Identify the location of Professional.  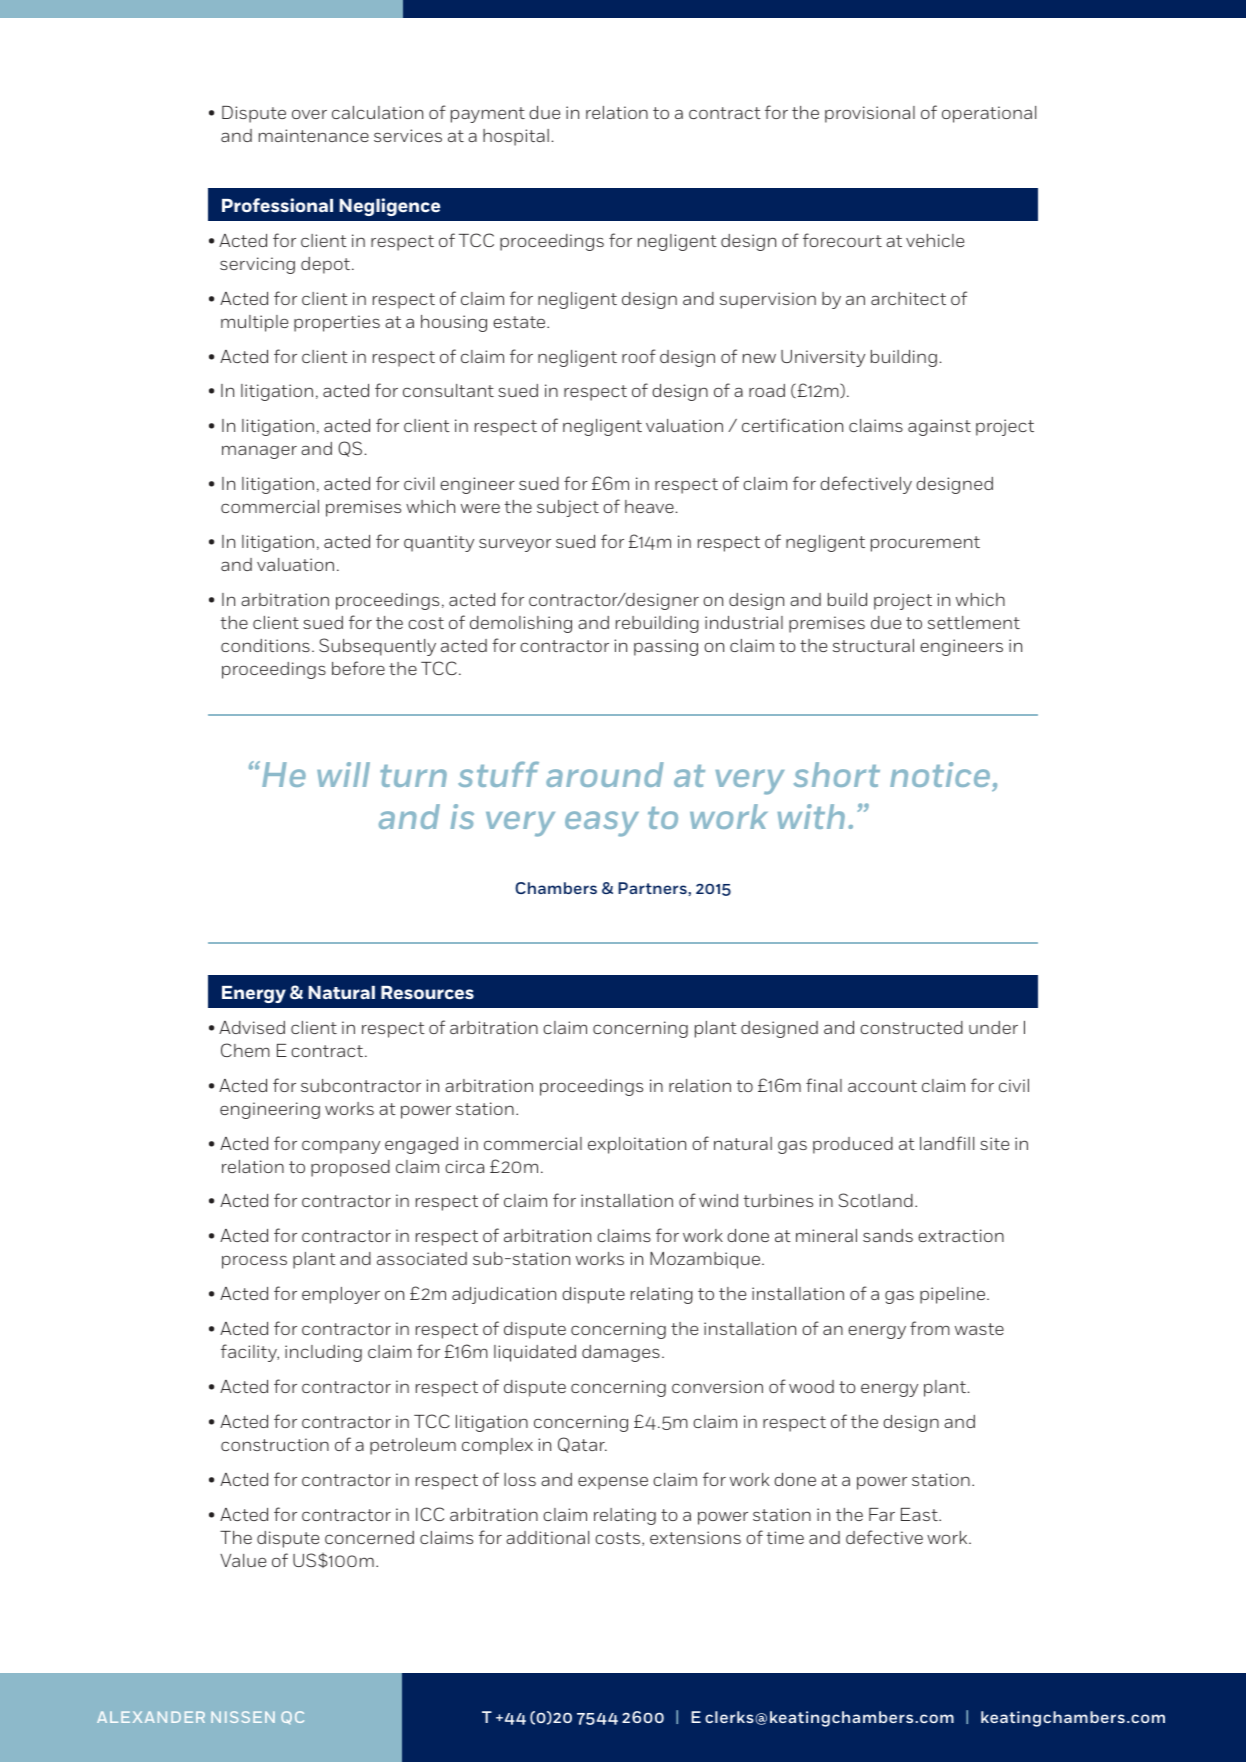
(277, 205).
